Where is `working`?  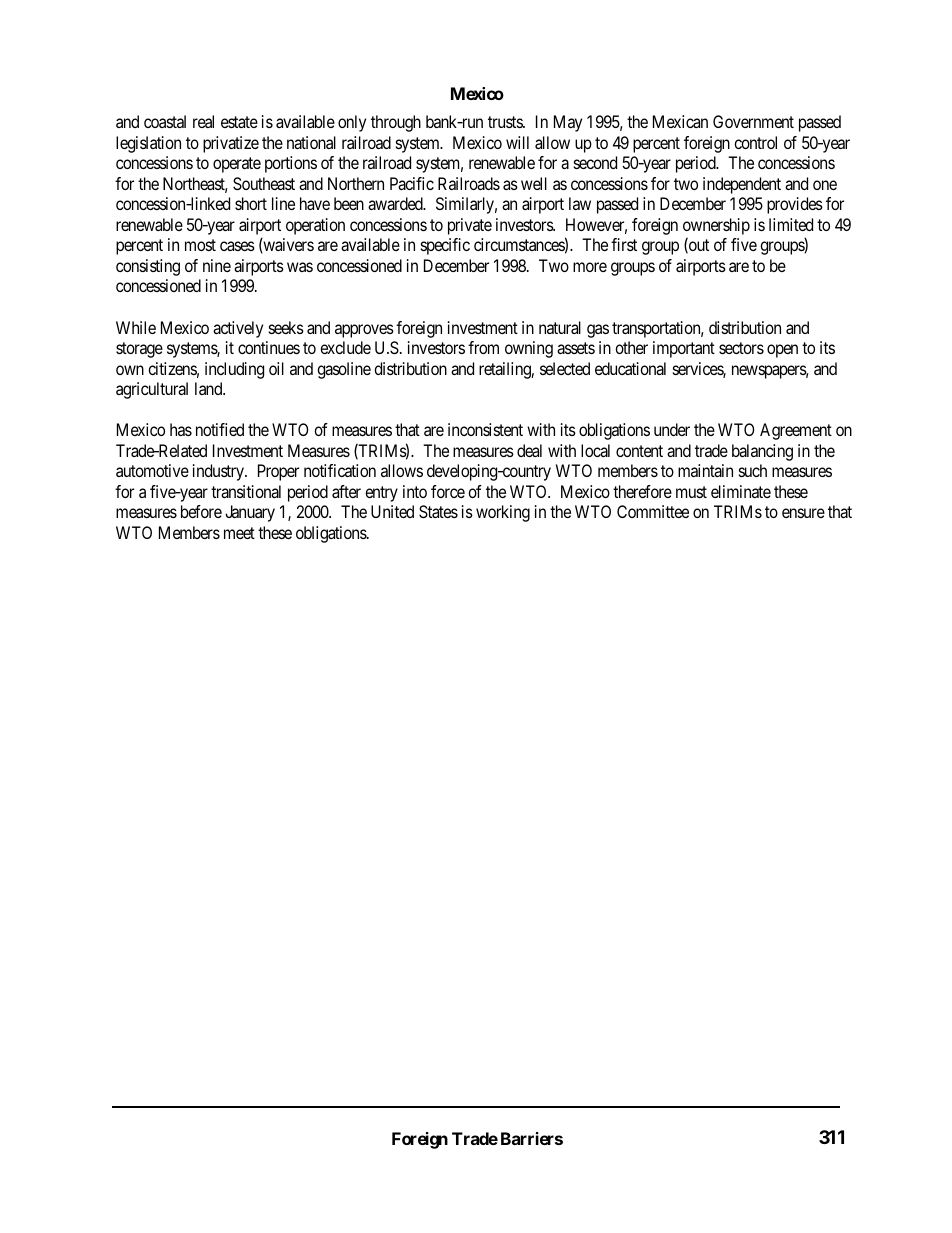
working is located at coordinates (503, 513).
